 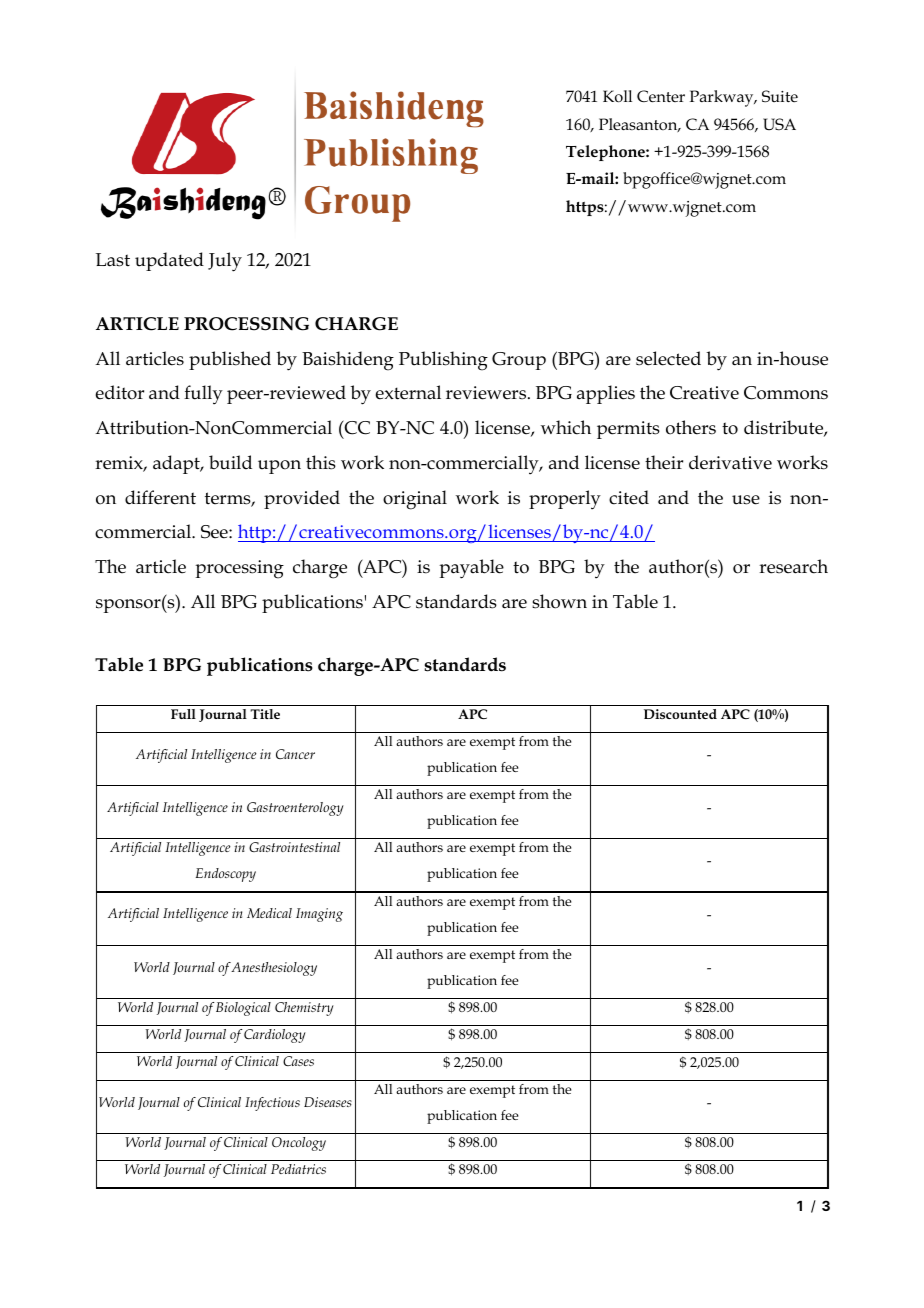 I want to click on Publishing, so click(x=443, y=361).
